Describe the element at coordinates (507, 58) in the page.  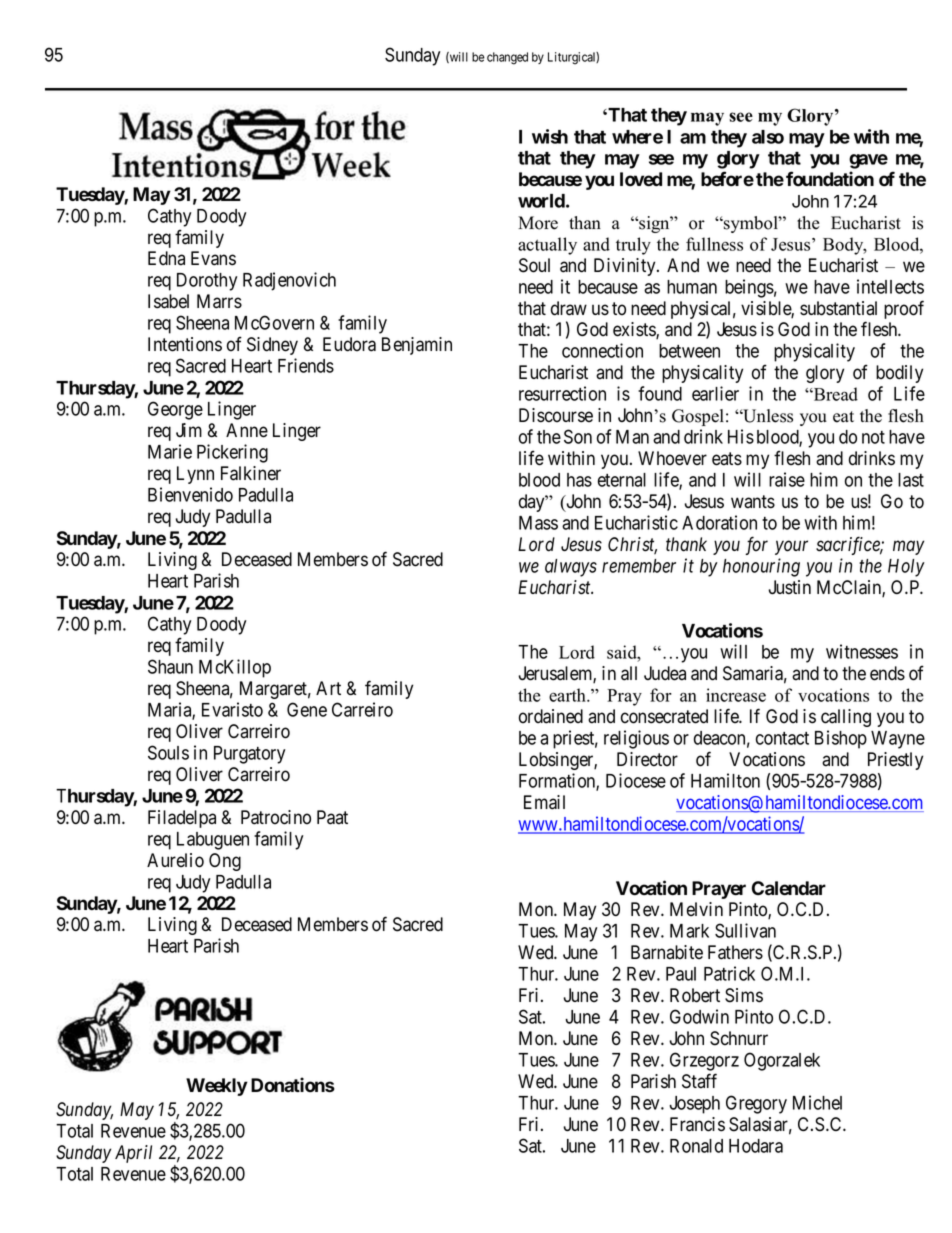
I see `changed` at that location.
